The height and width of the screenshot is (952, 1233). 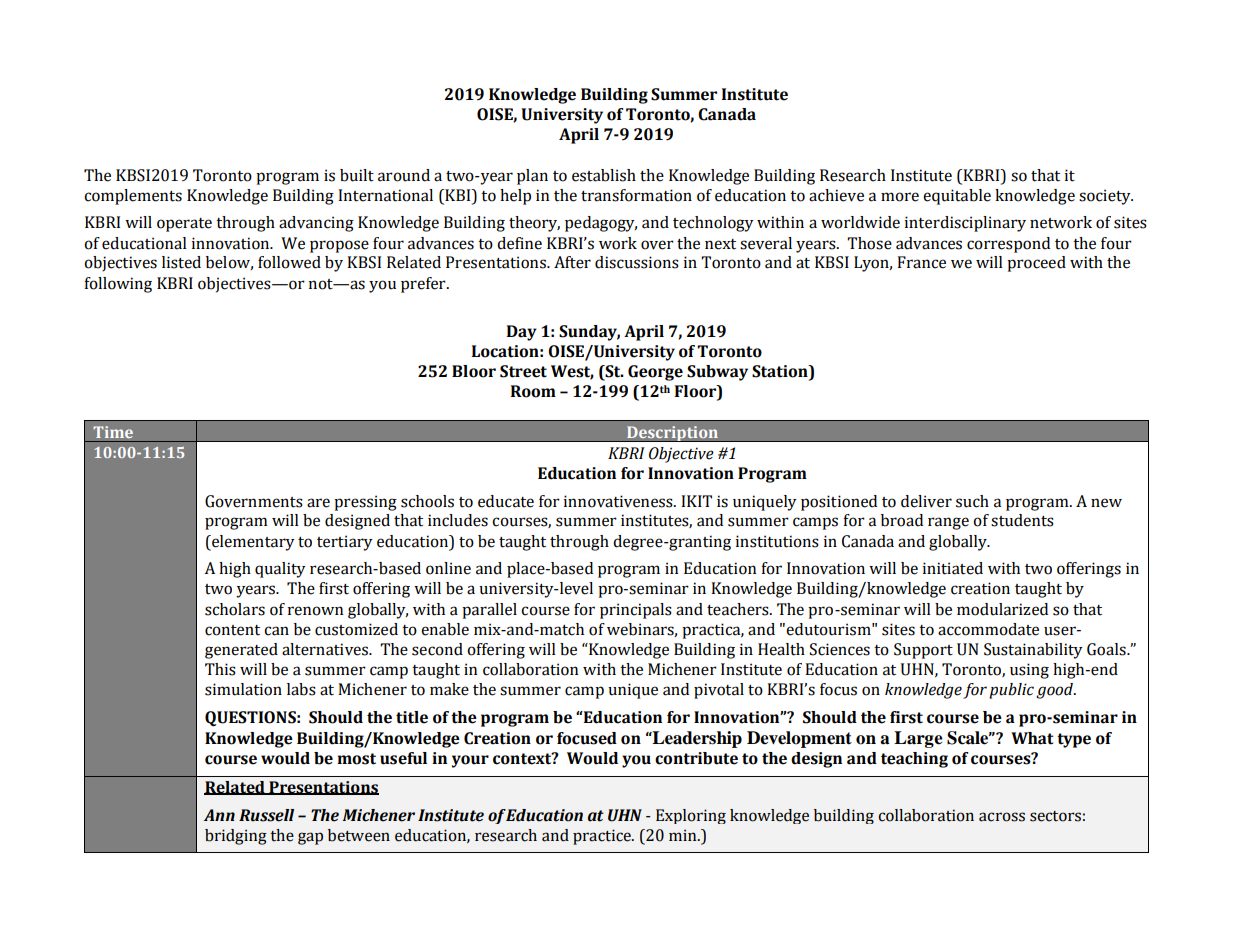 What do you see at coordinates (1002, 609) in the screenshot?
I see `modularized` at bounding box center [1002, 609].
